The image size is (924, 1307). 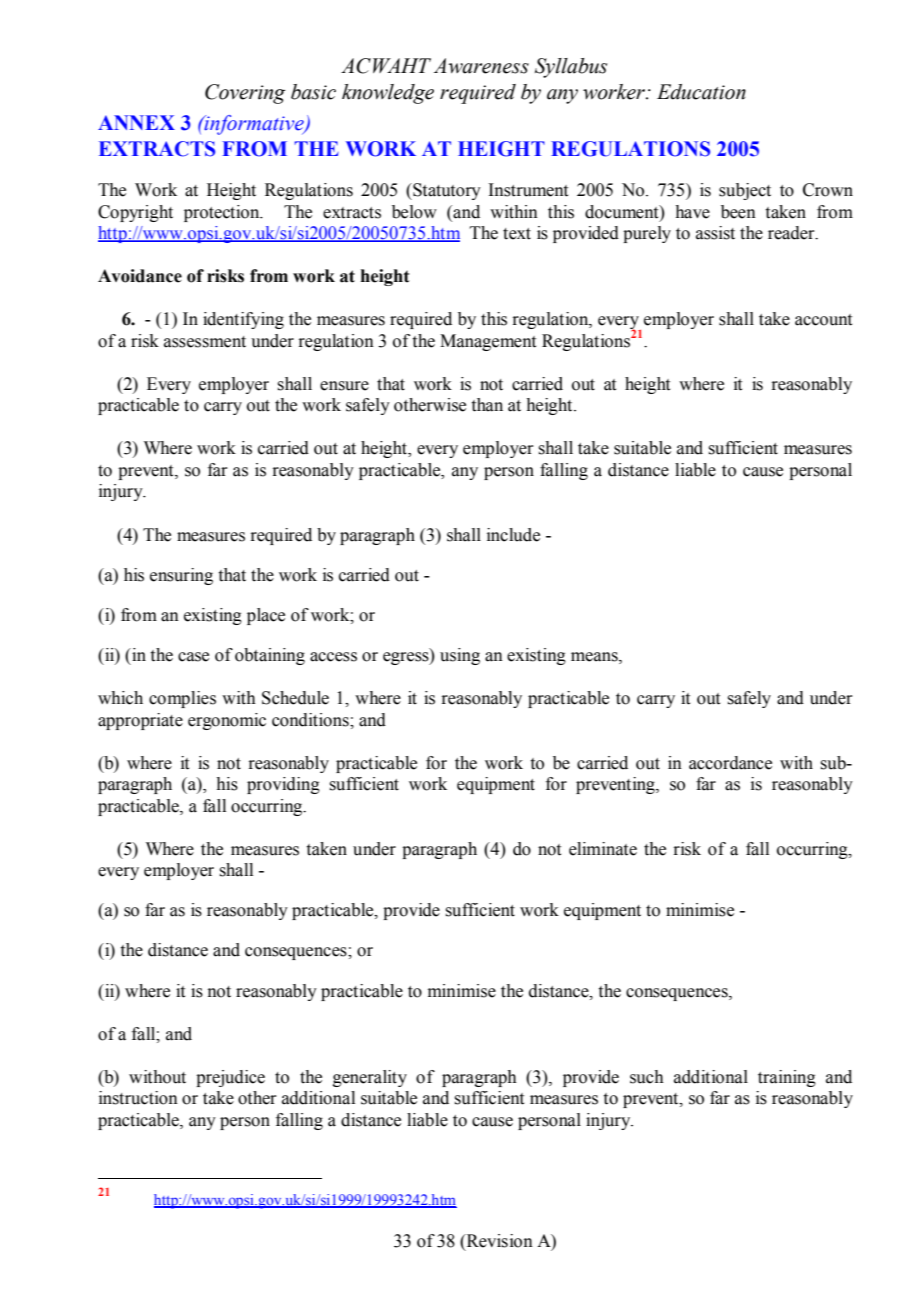 I want to click on Awareness, so click(x=481, y=66).
